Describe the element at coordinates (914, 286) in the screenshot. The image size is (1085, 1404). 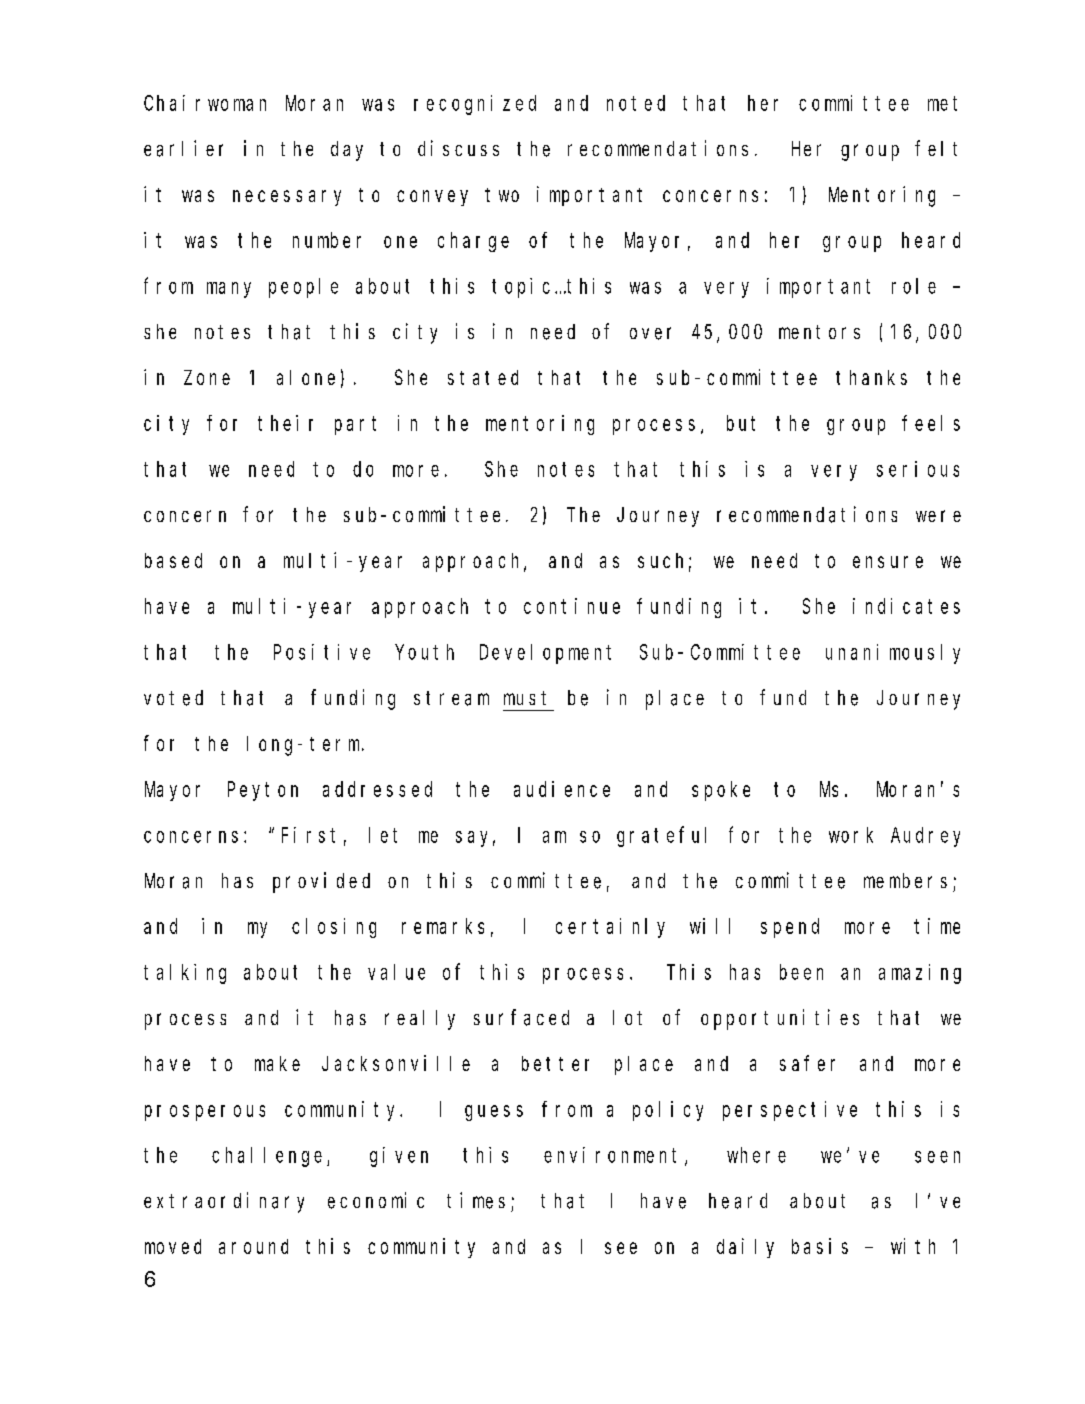
I see `role` at that location.
